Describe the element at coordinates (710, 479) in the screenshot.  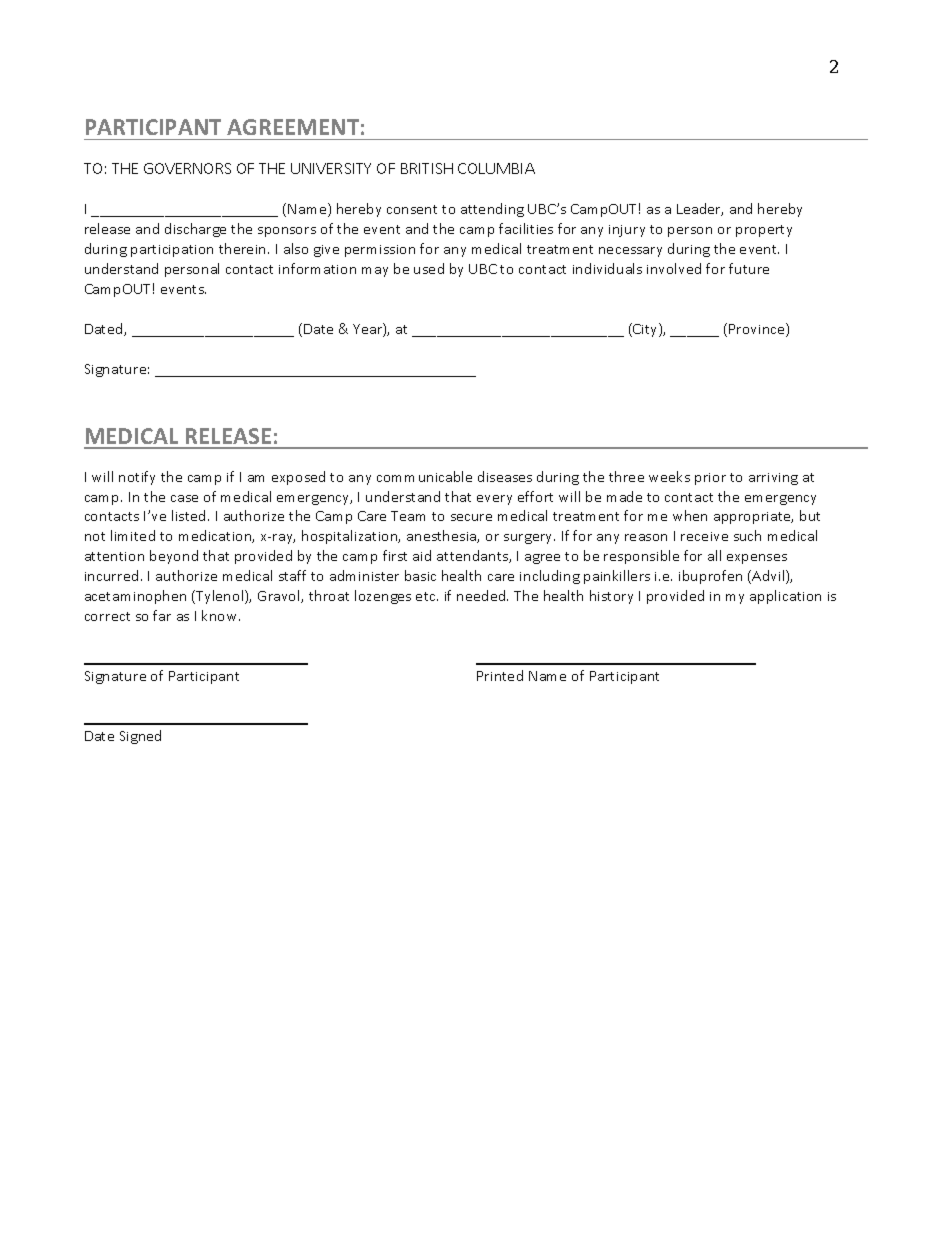
I see `prior` at that location.
